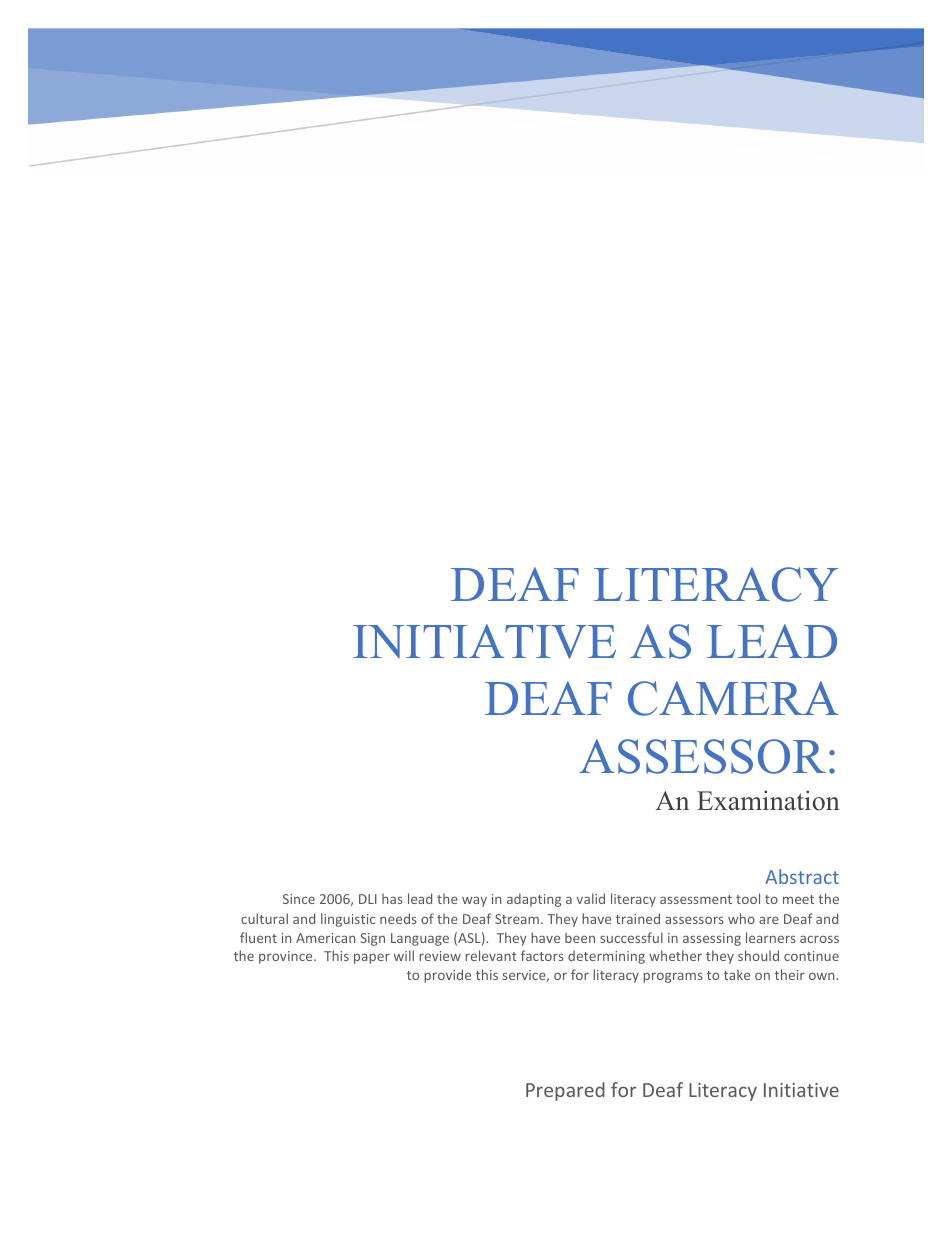 This screenshot has height=1233, width=952. Describe the element at coordinates (542, 955) in the screenshot. I see `factors` at that location.
